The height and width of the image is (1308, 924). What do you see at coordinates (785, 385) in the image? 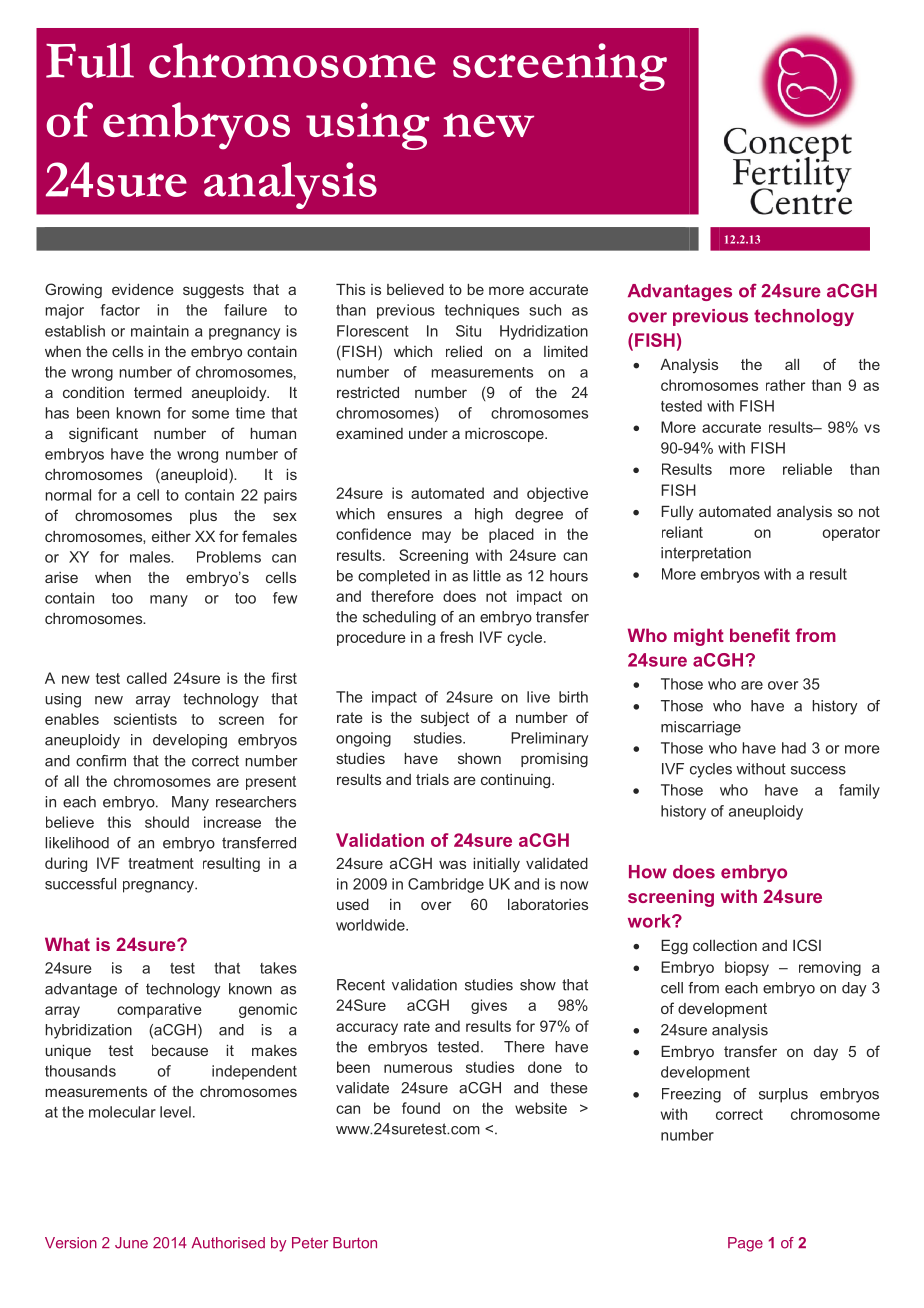
I see `rather` at bounding box center [785, 385].
